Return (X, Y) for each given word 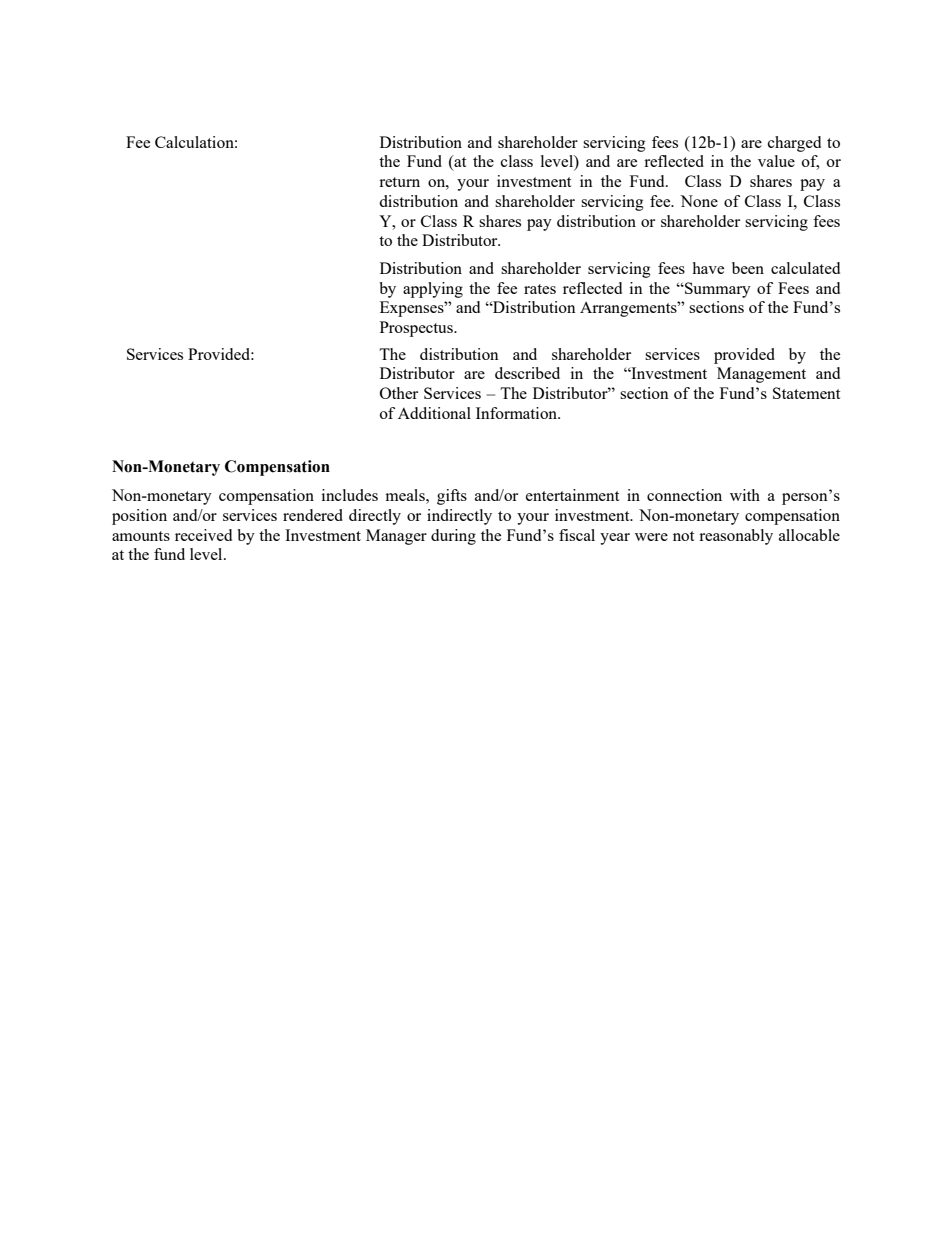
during (453, 537)
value (776, 161)
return (399, 182)
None (699, 201)
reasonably (736, 537)
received (203, 535)
